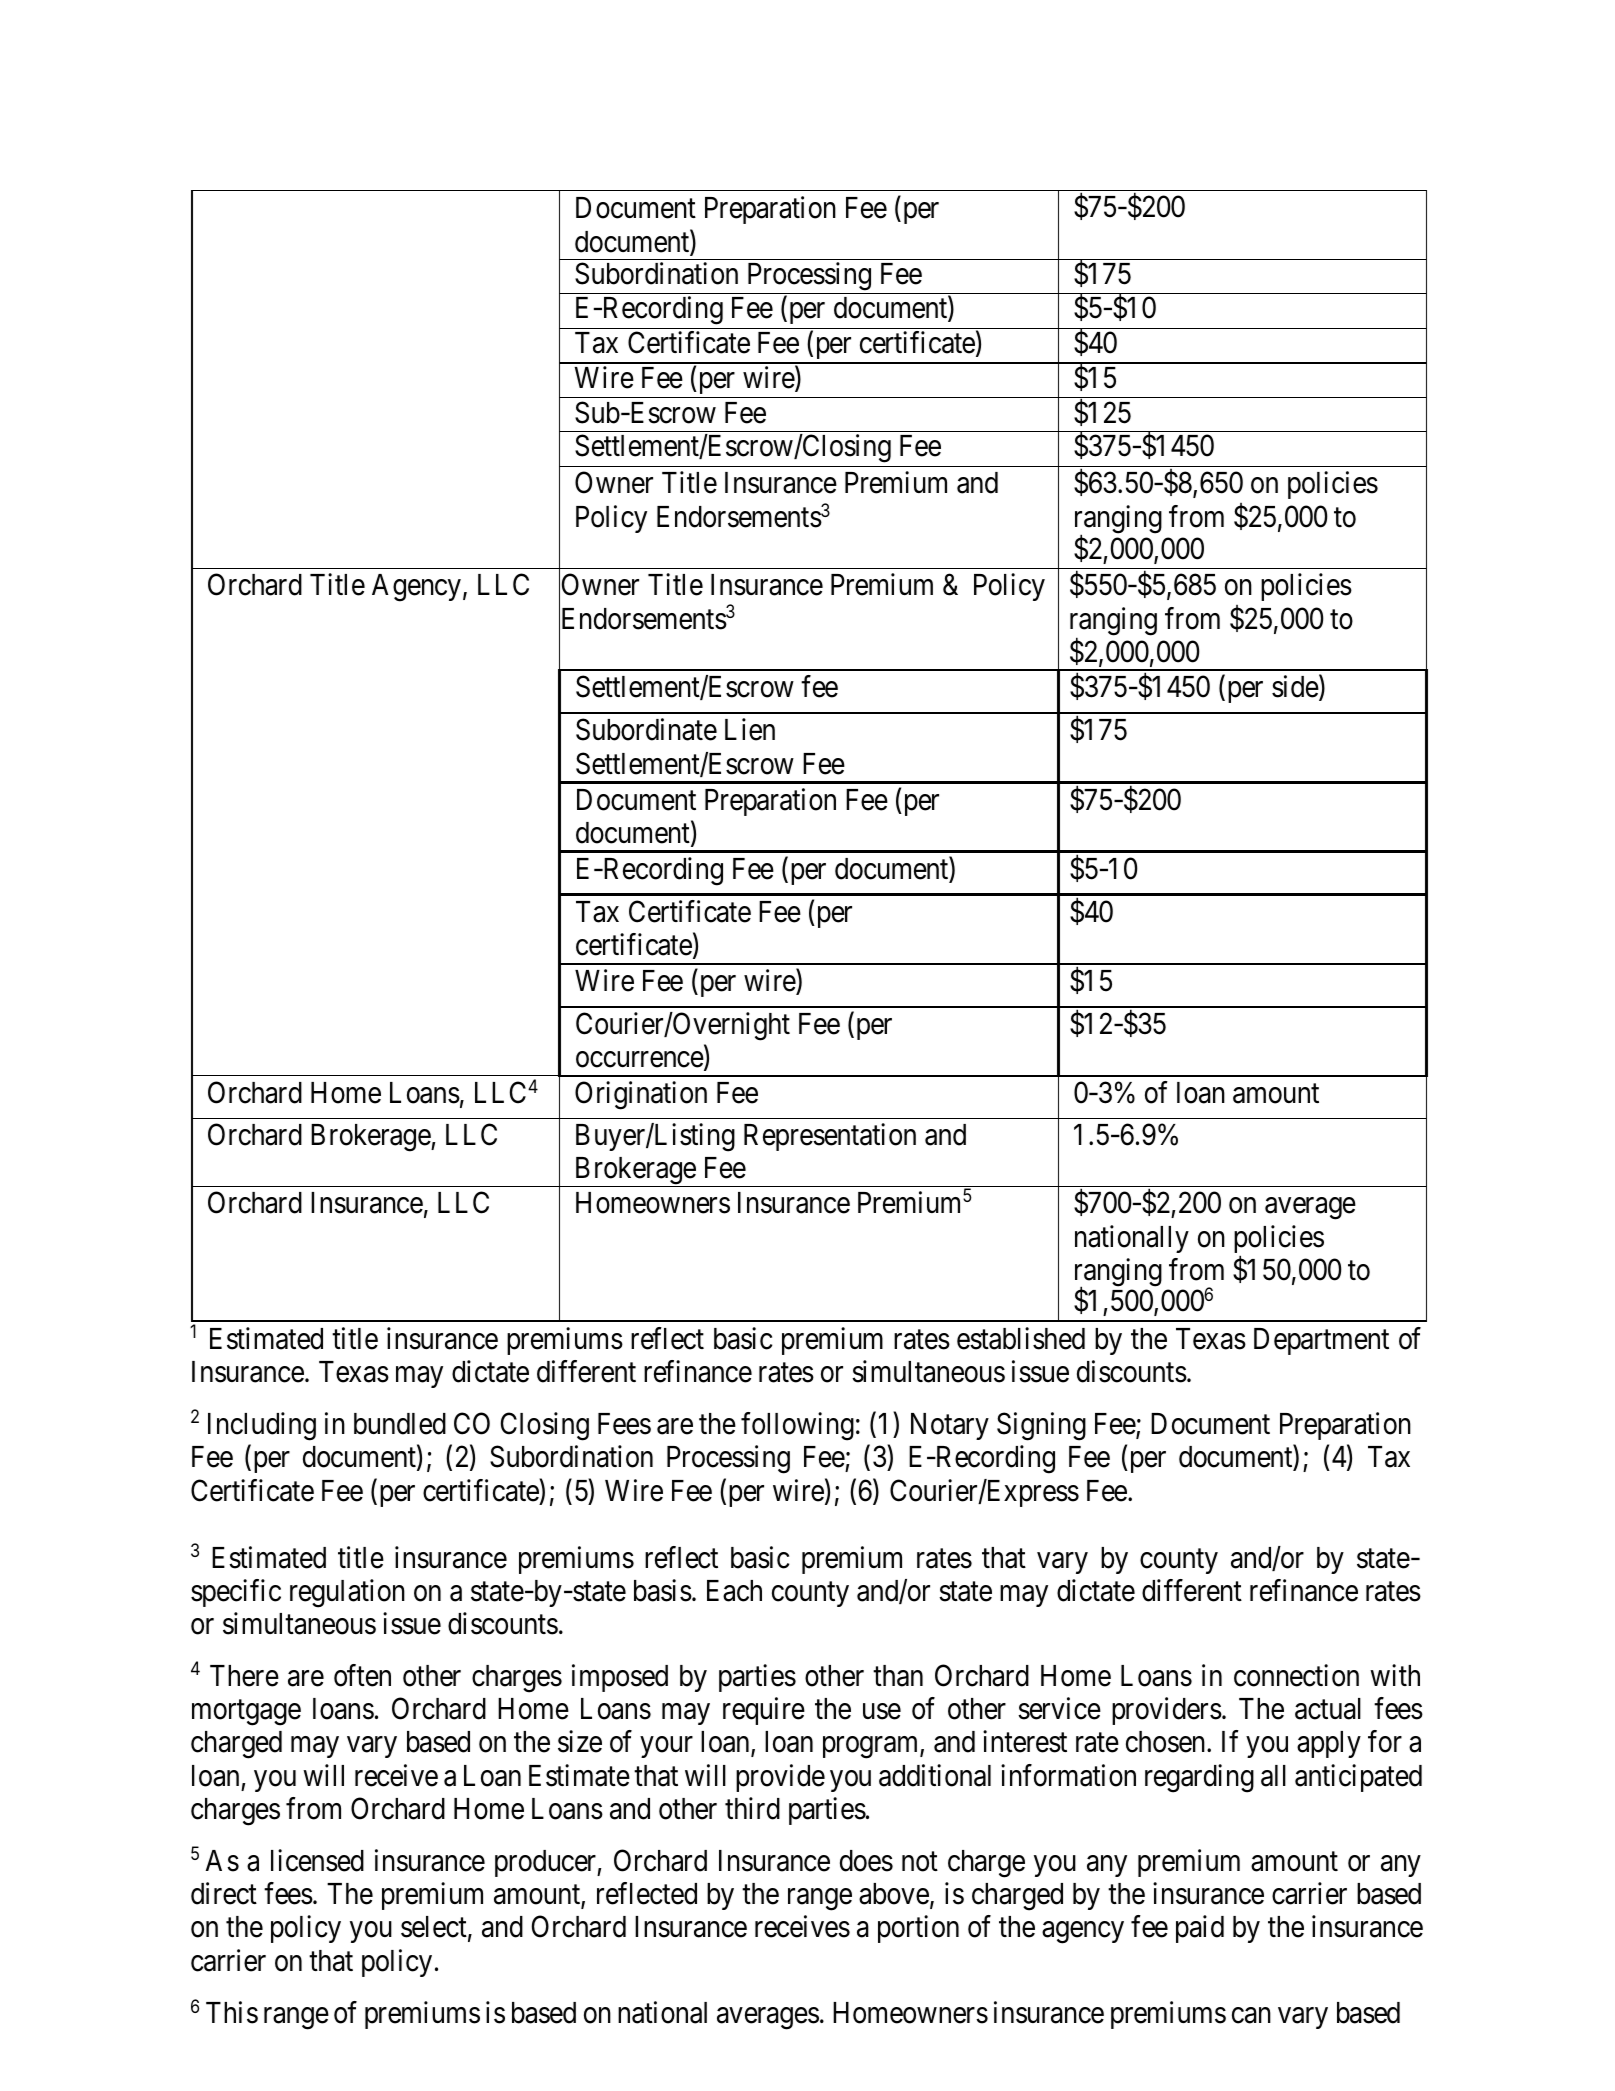  Describe the element at coordinates (646, 730) in the screenshot. I see `Subordinate` at that location.
